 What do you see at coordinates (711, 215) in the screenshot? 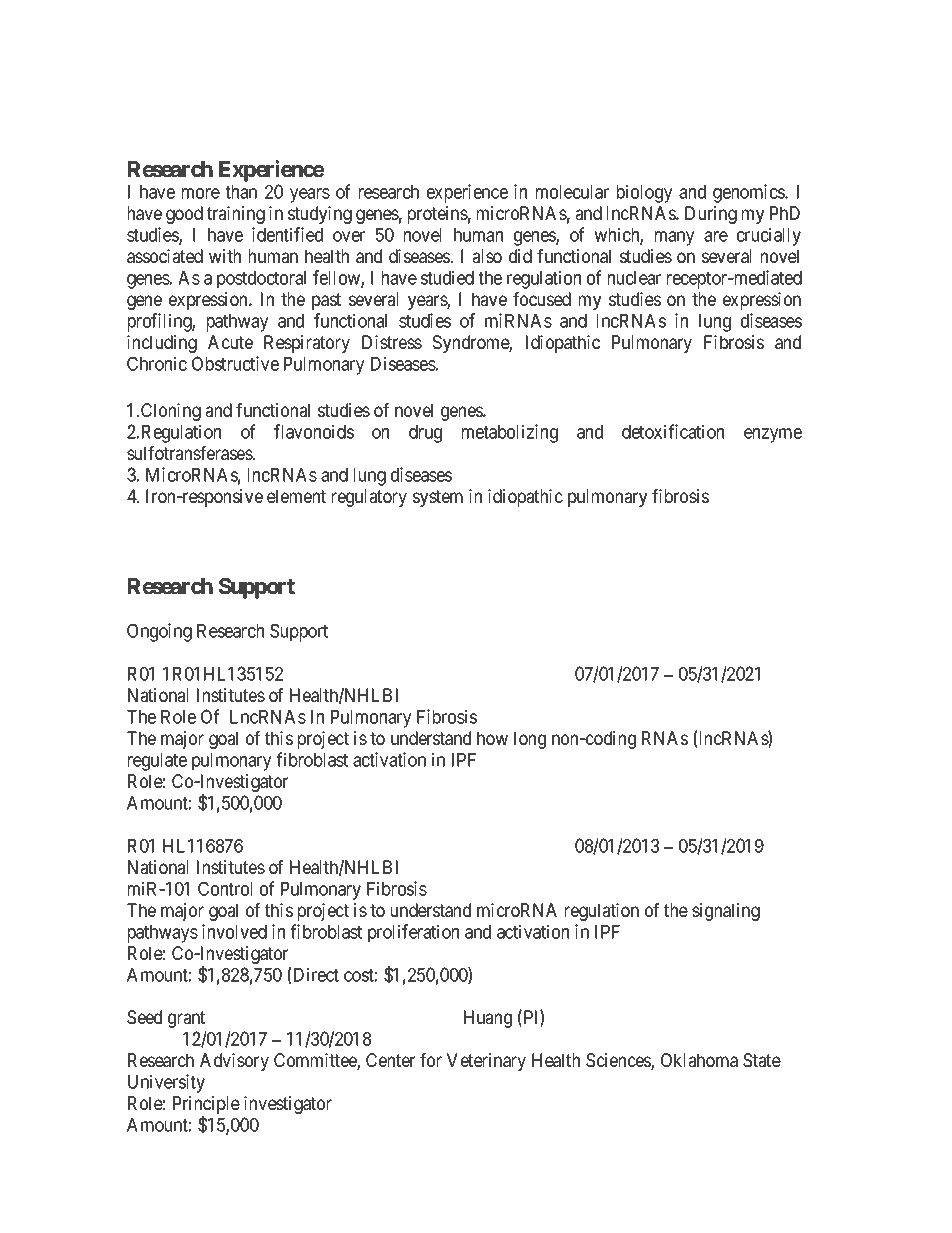
I see `During` at bounding box center [711, 215].
